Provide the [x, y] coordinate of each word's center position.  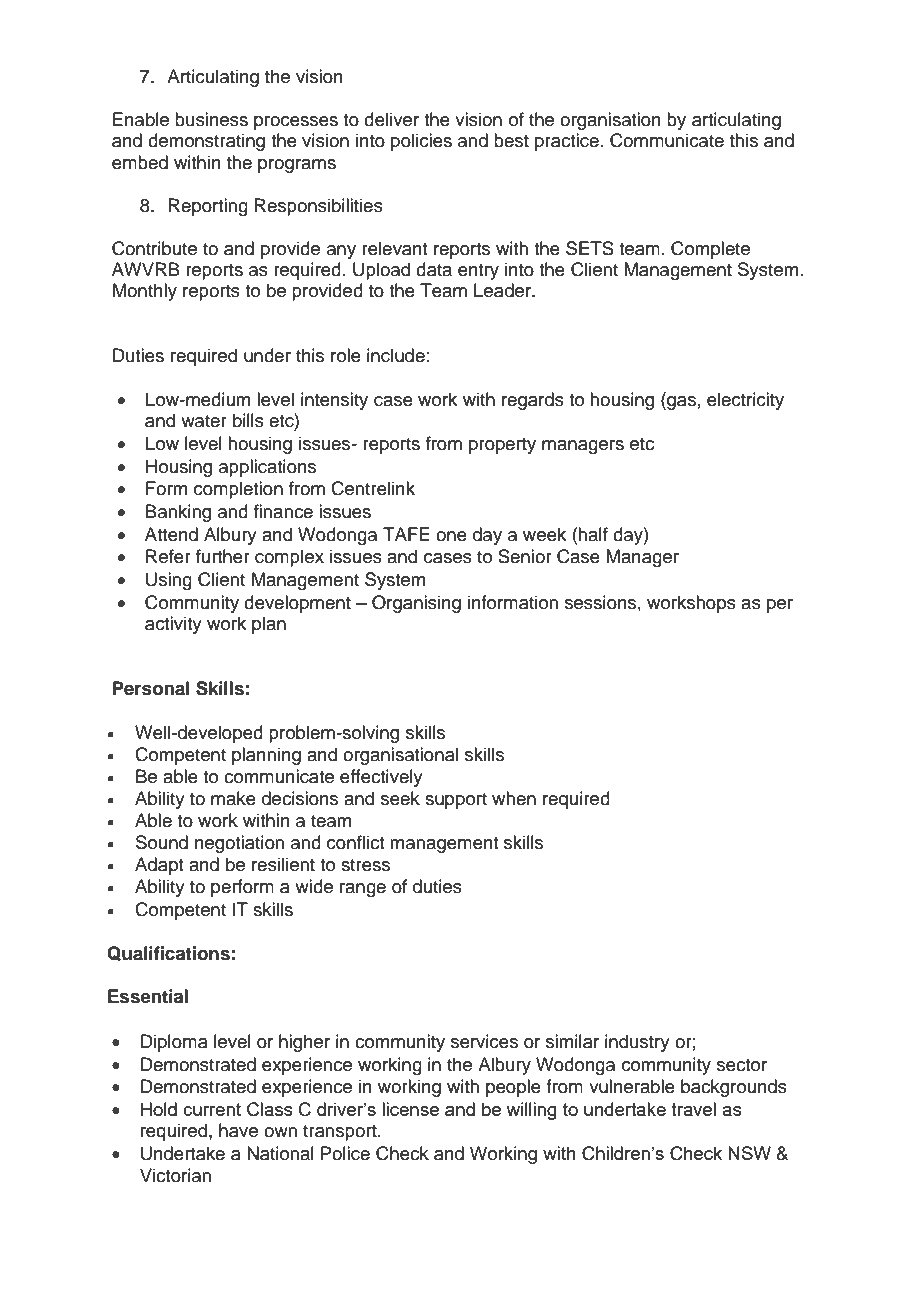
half [593, 534]
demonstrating [206, 142]
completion [238, 490]
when [514, 798]
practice [567, 142]
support [456, 801]
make [233, 798]
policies [421, 142]
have [238, 1130]
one [451, 536]
